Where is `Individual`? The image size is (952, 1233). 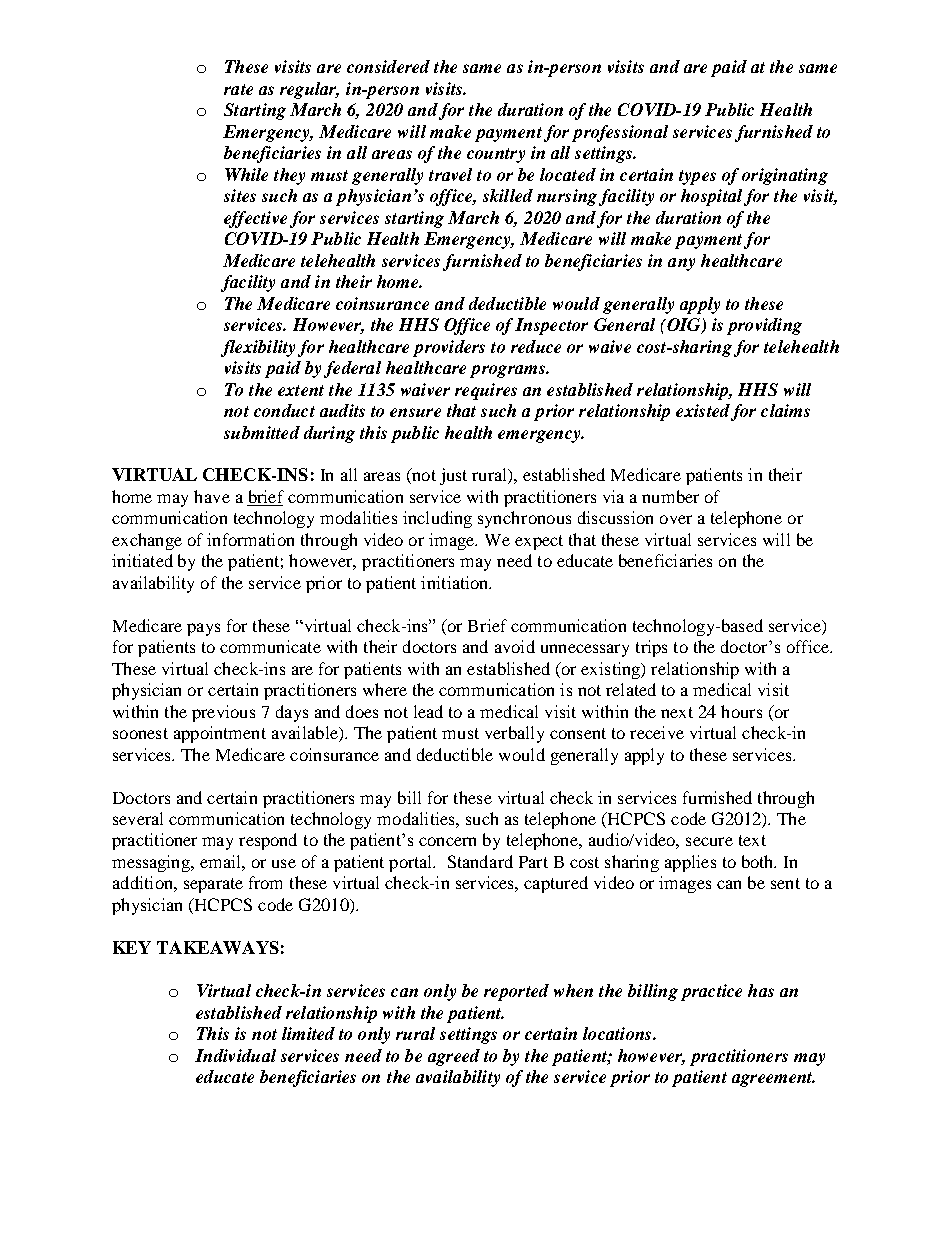
Individual is located at coordinates (235, 1055).
